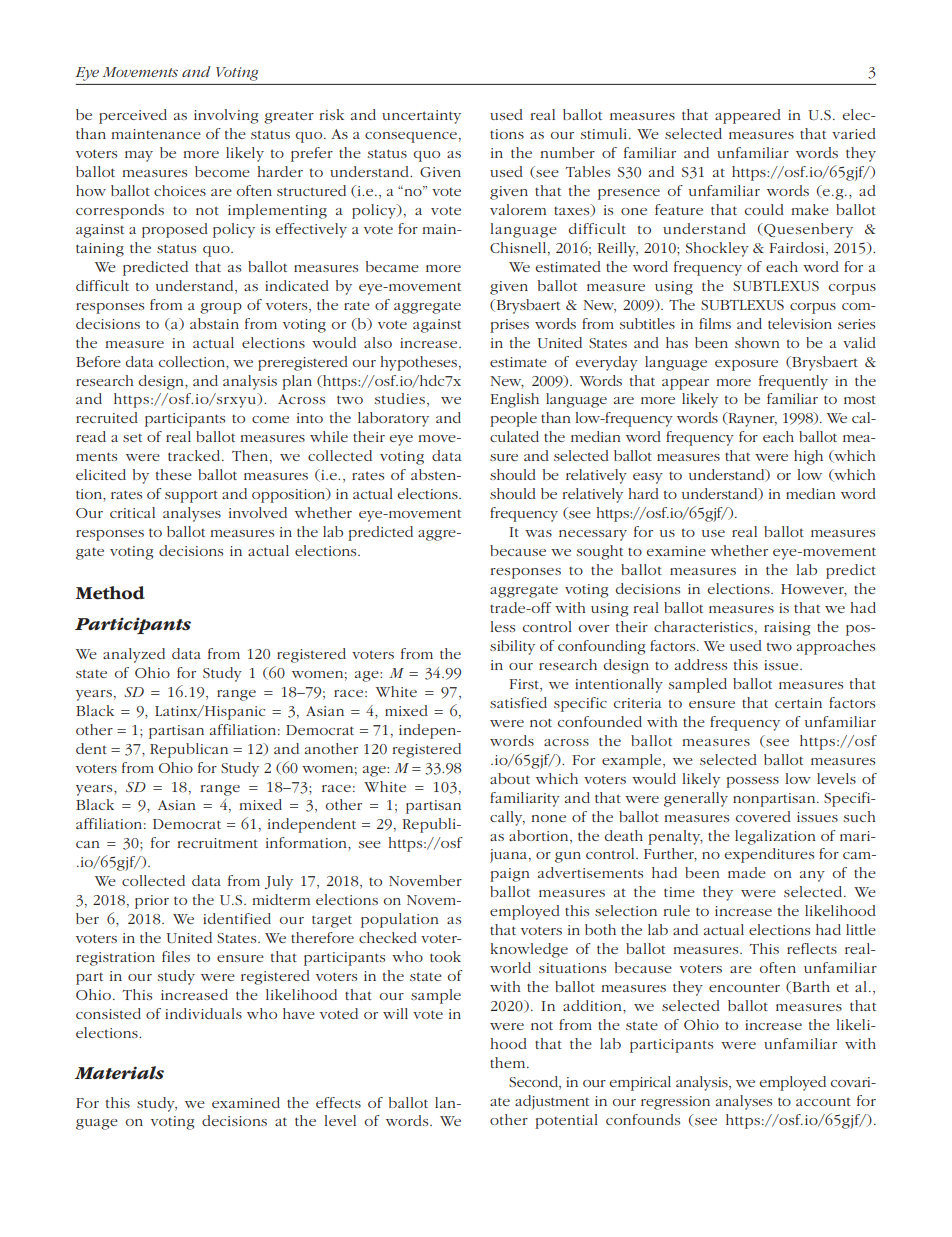 The width and height of the document is (952, 1237). Describe the element at coordinates (119, 1073) in the document. I see `Materials` at that location.
